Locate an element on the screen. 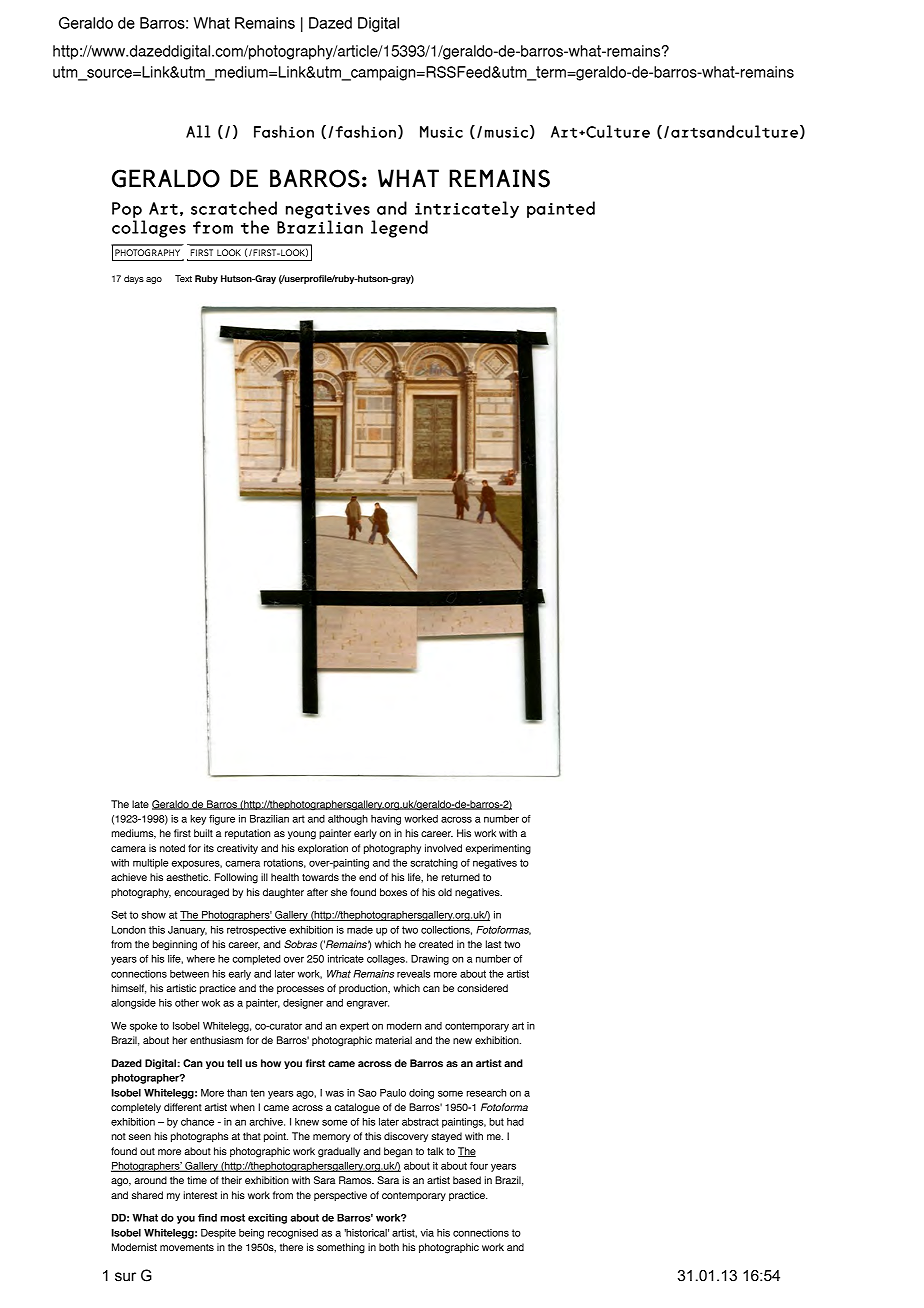 Image resolution: width=924 pixels, height=1308 pixels. last is located at coordinates (493, 944).
